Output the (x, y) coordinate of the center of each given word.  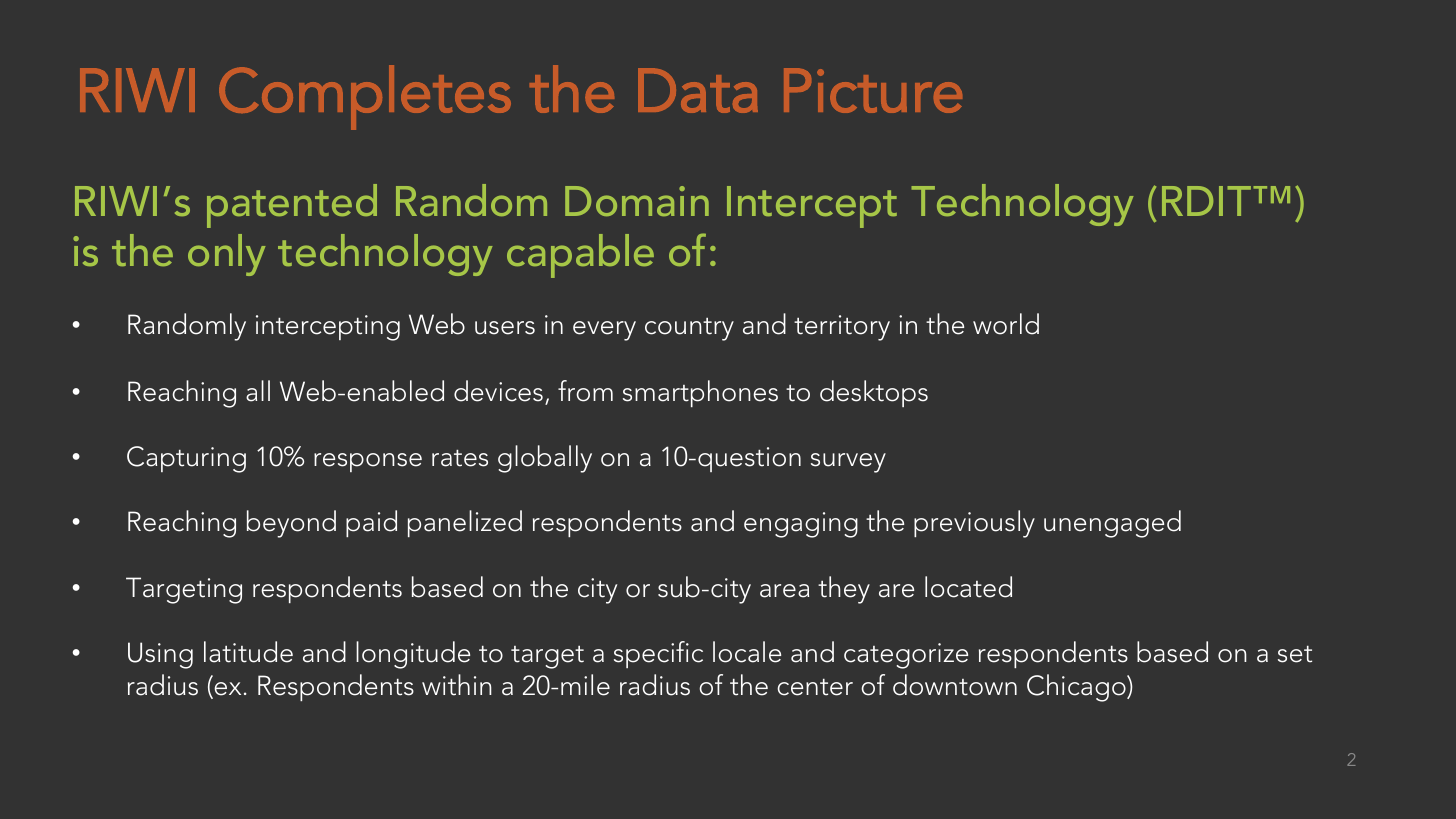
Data (698, 90)
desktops (874, 393)
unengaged (1112, 524)
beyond (291, 524)
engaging (801, 525)
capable (580, 256)
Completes (365, 97)
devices (498, 391)
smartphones (700, 393)
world (1006, 324)
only (227, 255)
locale (747, 652)
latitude (248, 652)
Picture (873, 90)
